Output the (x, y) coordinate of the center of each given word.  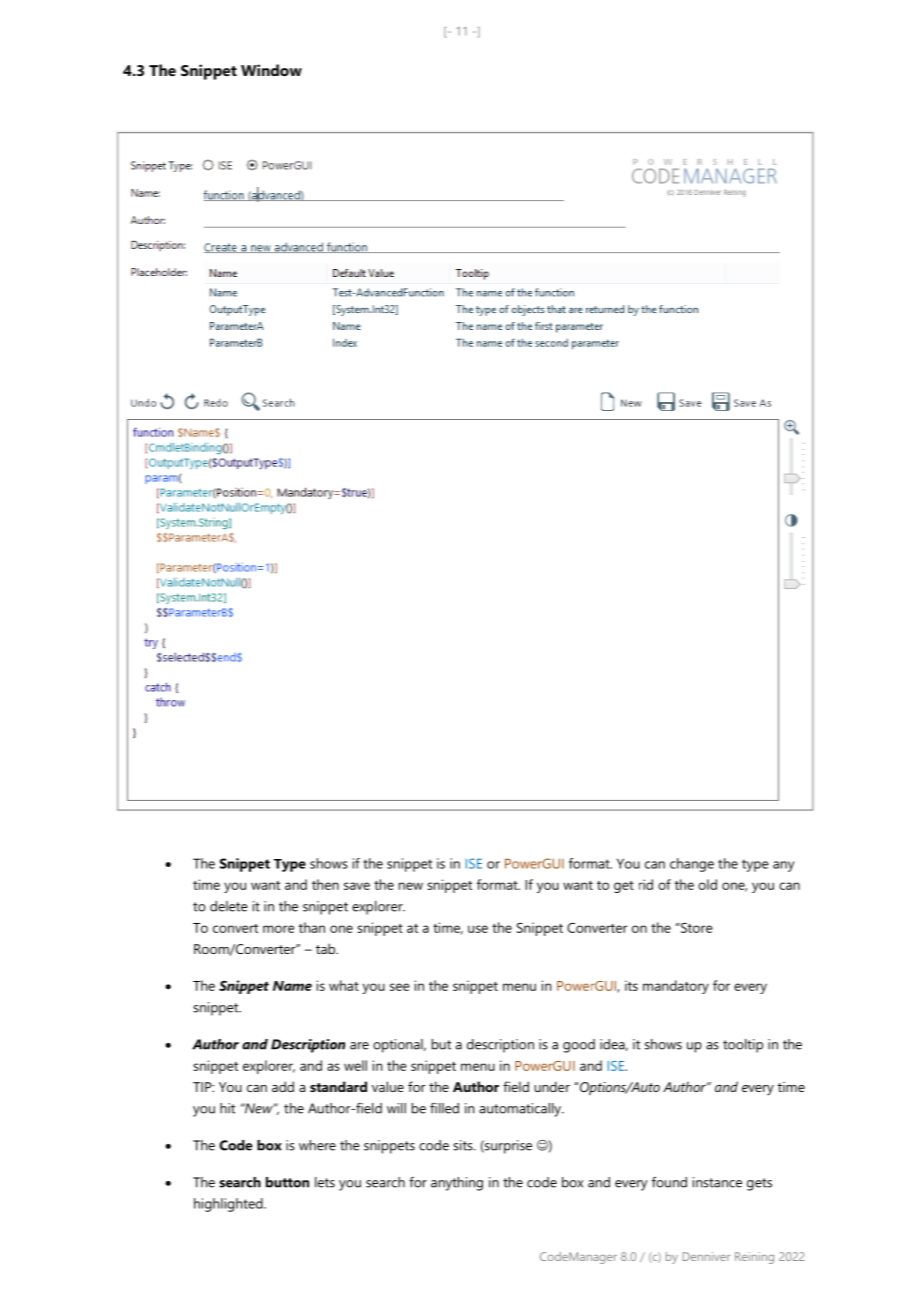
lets (325, 1182)
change (692, 865)
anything (457, 1184)
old (707, 884)
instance (717, 1182)
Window (271, 70)
